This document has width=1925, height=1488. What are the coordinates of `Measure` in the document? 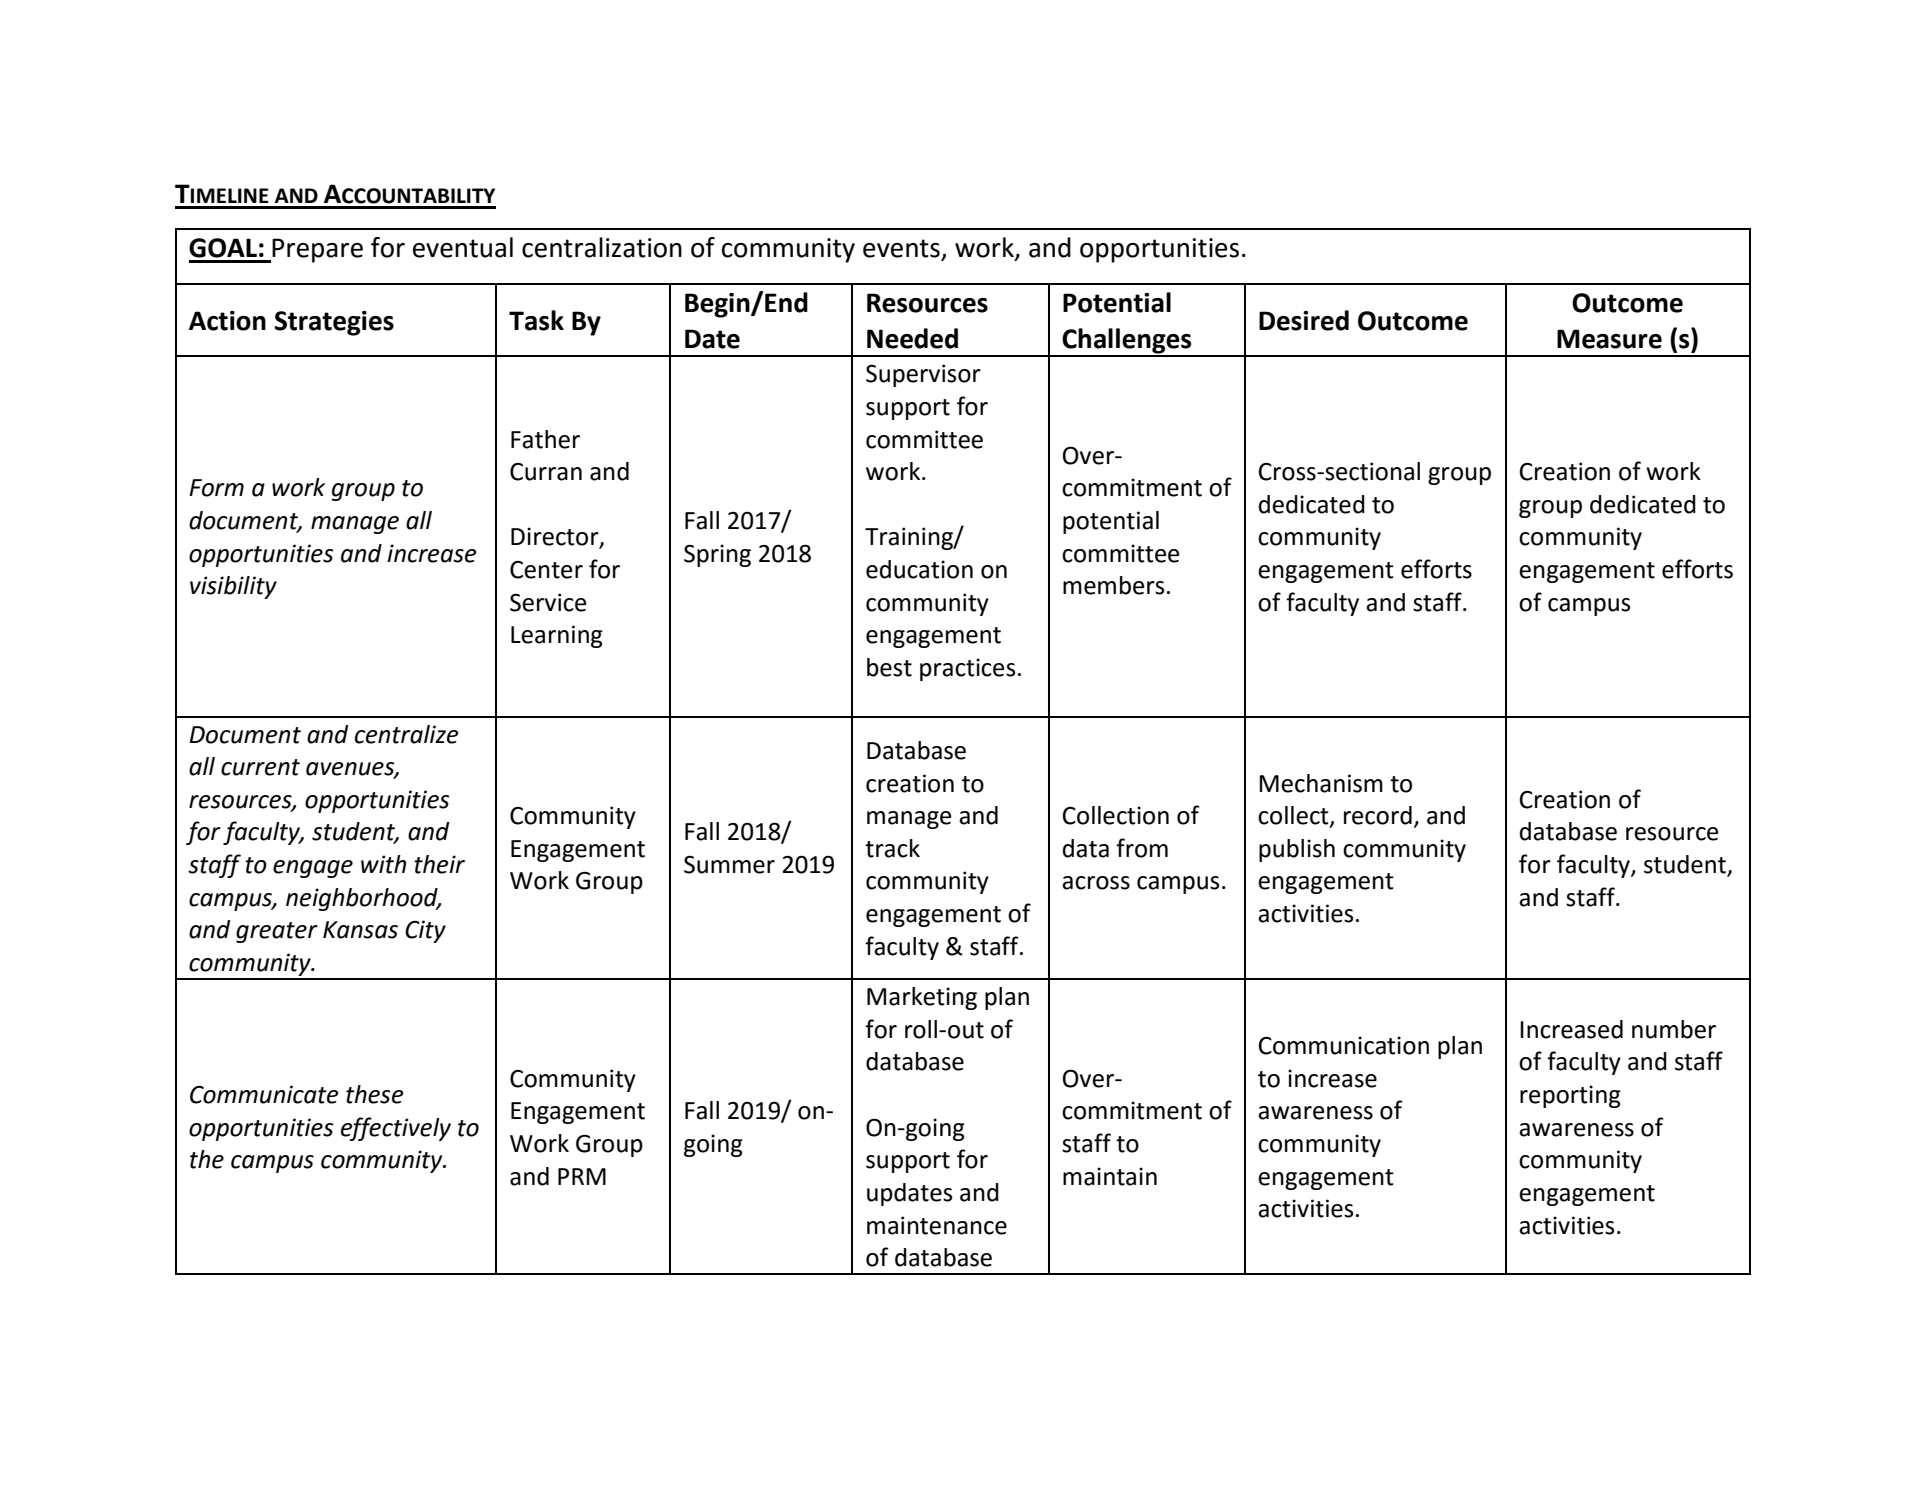 It's located at (1609, 339).
